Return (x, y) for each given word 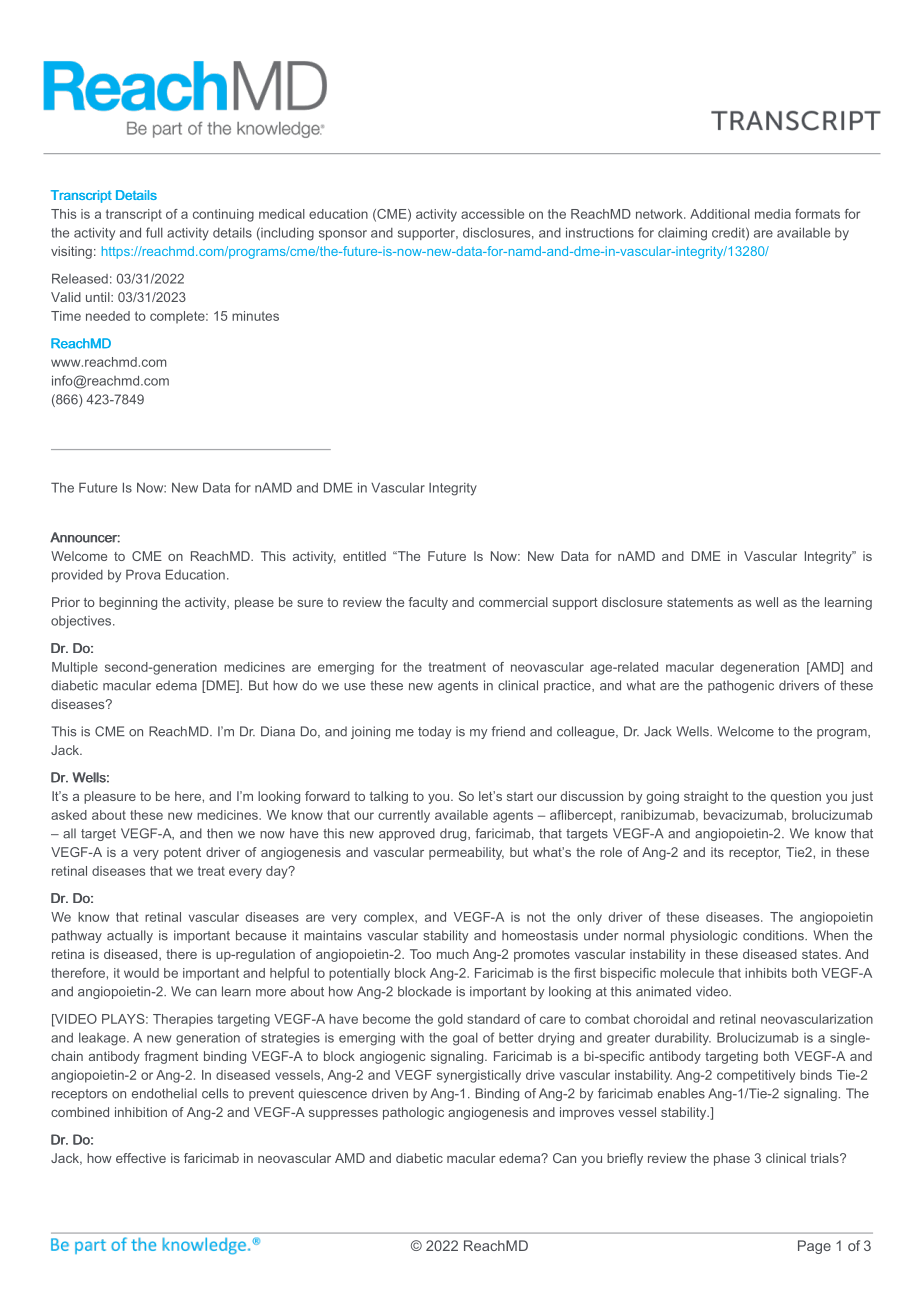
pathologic (413, 1113)
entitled (364, 556)
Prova (143, 574)
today (434, 732)
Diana (278, 731)
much (453, 954)
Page (814, 1247)
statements (700, 602)
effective (141, 1158)
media (773, 214)
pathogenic (741, 686)
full (154, 232)
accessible (492, 214)
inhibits (766, 973)
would (141, 973)
